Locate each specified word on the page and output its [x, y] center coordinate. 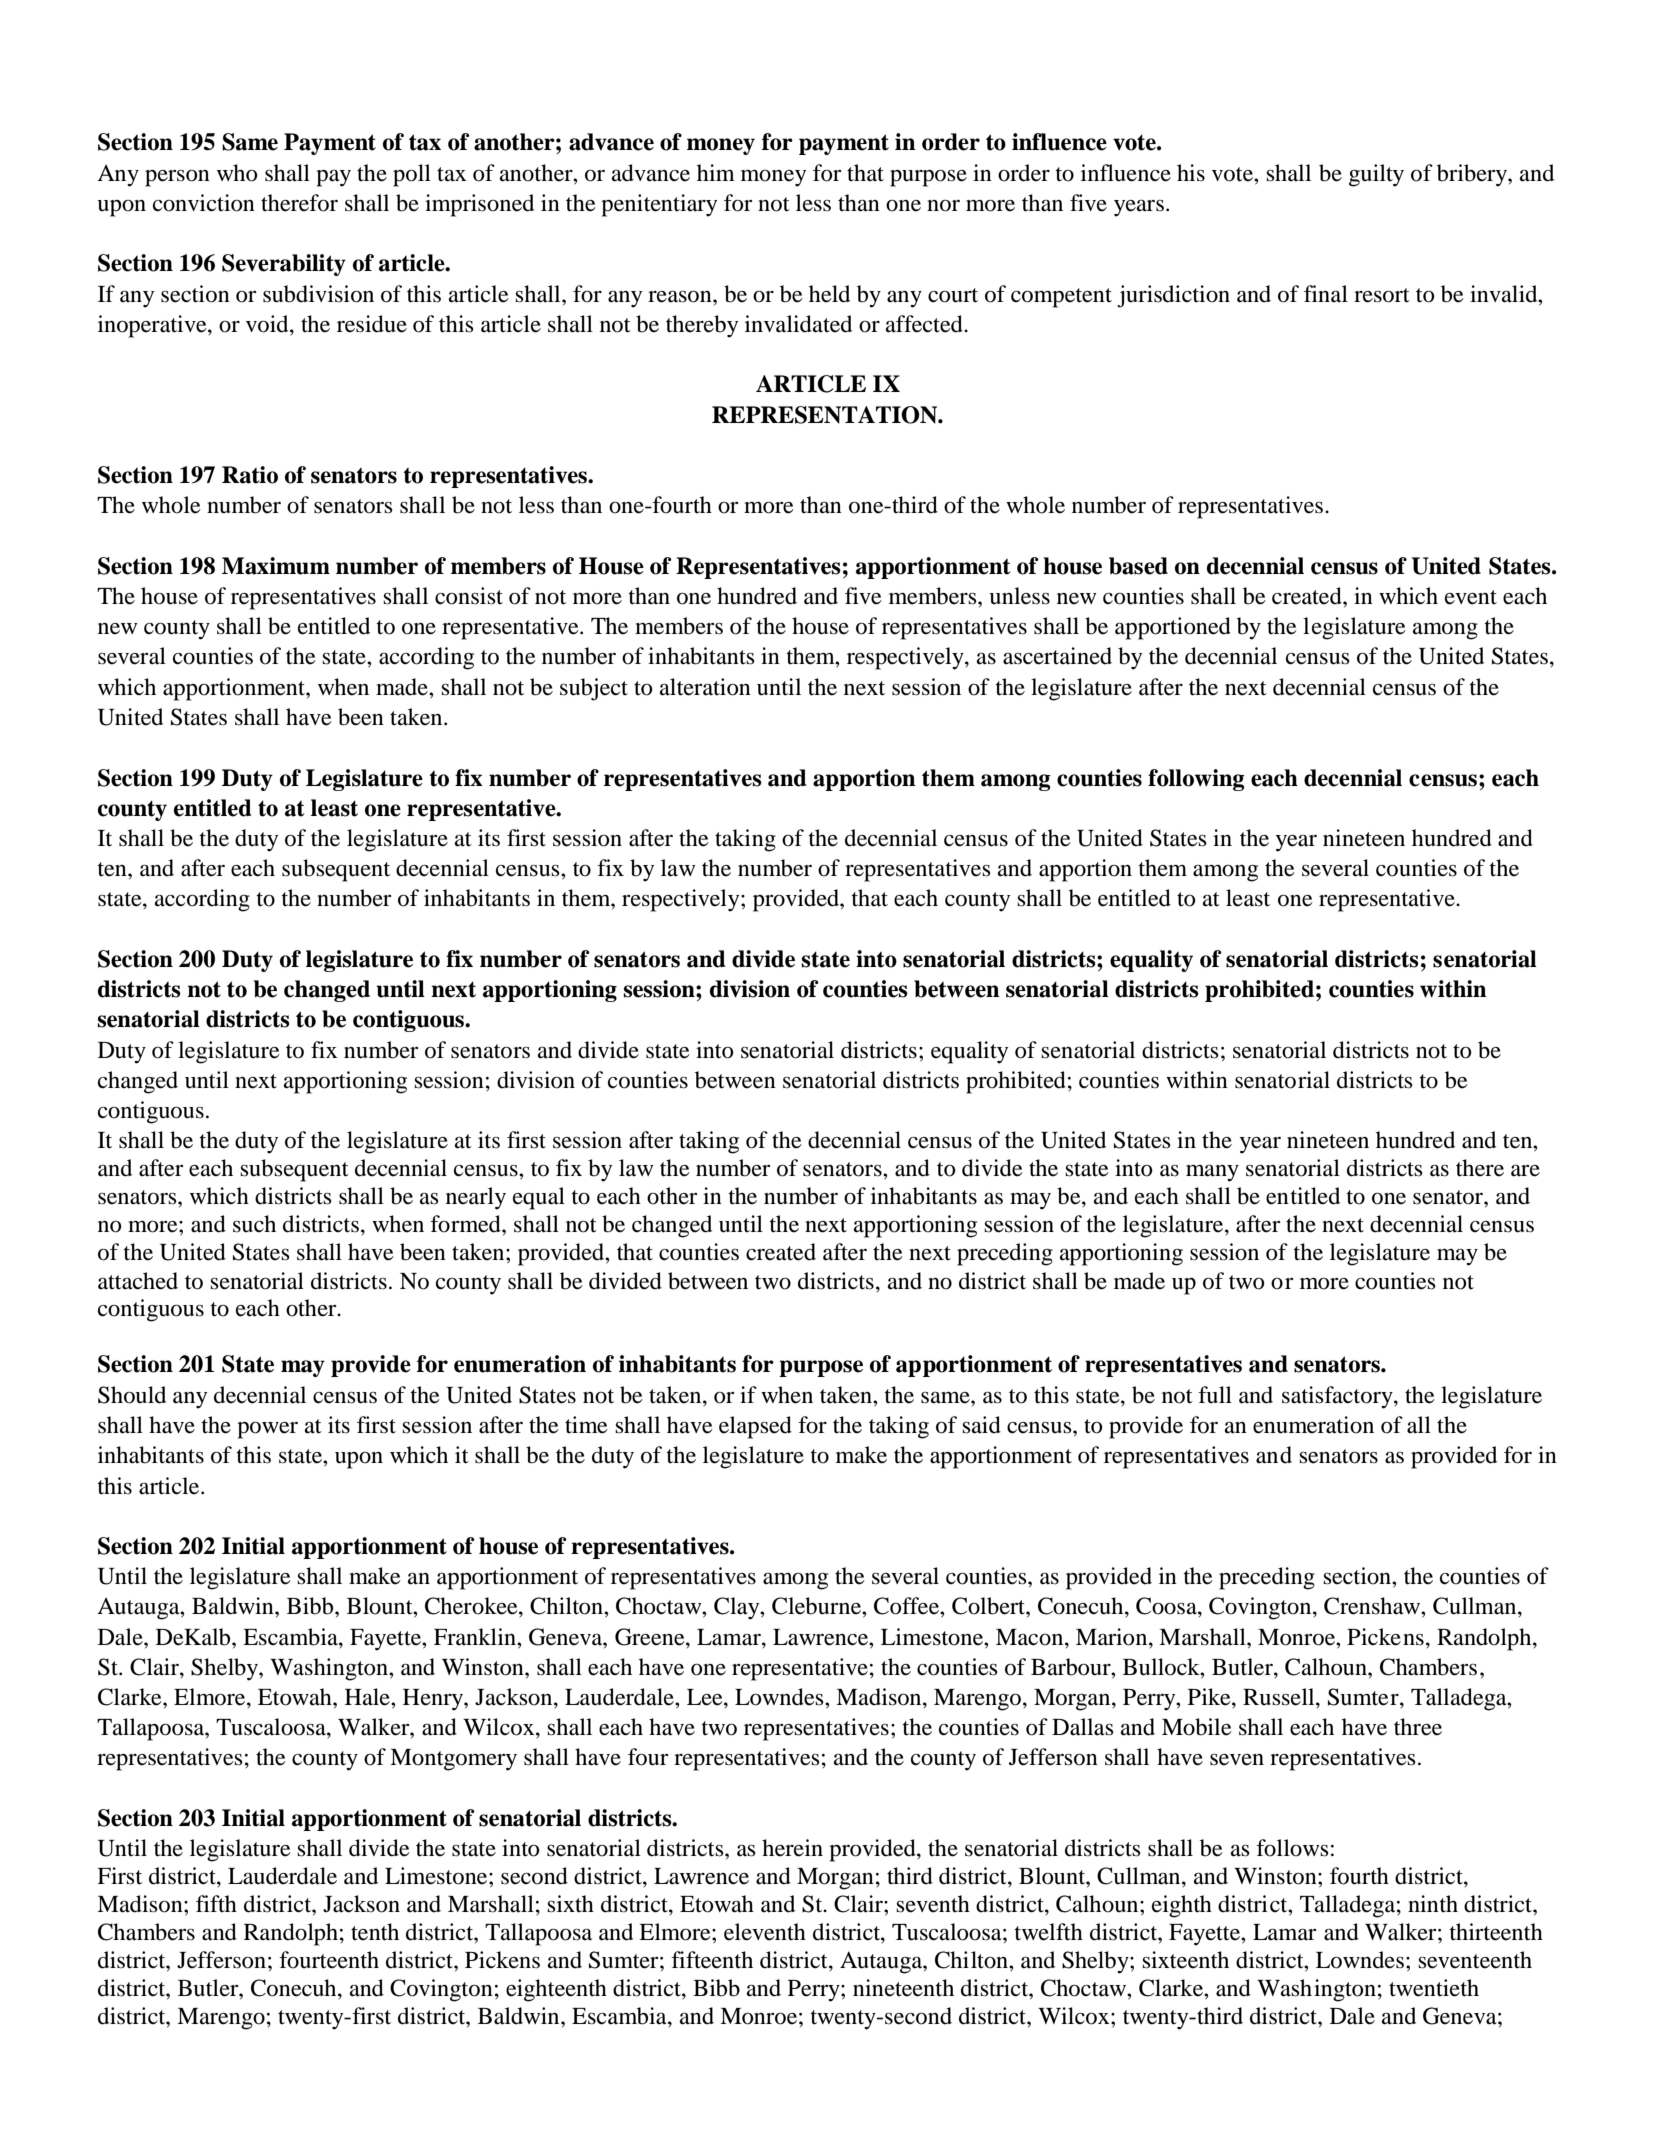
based [1138, 566]
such [254, 1224]
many [1212, 1173]
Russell [1280, 1697]
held [829, 294]
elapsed [755, 1427]
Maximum [276, 566]
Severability [284, 265]
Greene [651, 1637]
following [1196, 780]
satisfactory [1338, 1397]
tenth [375, 1932]
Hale [368, 1697]
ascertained [1057, 656]
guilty [1376, 175]
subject [594, 689]
